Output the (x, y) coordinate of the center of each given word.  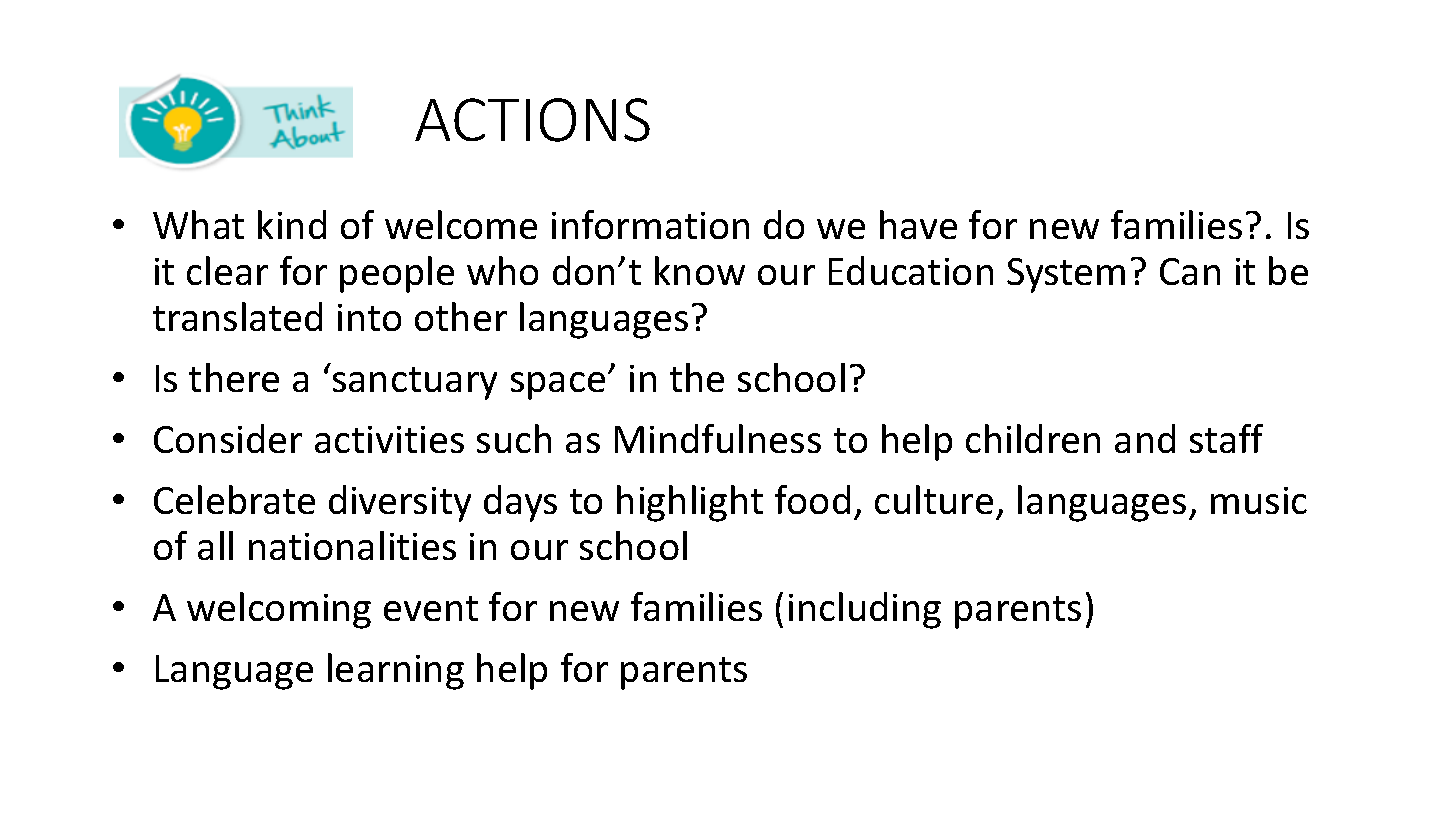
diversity (400, 503)
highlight (690, 503)
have (918, 224)
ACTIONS (532, 120)
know (700, 270)
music (1259, 500)
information (650, 224)
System (1066, 275)
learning (396, 671)
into (369, 317)
